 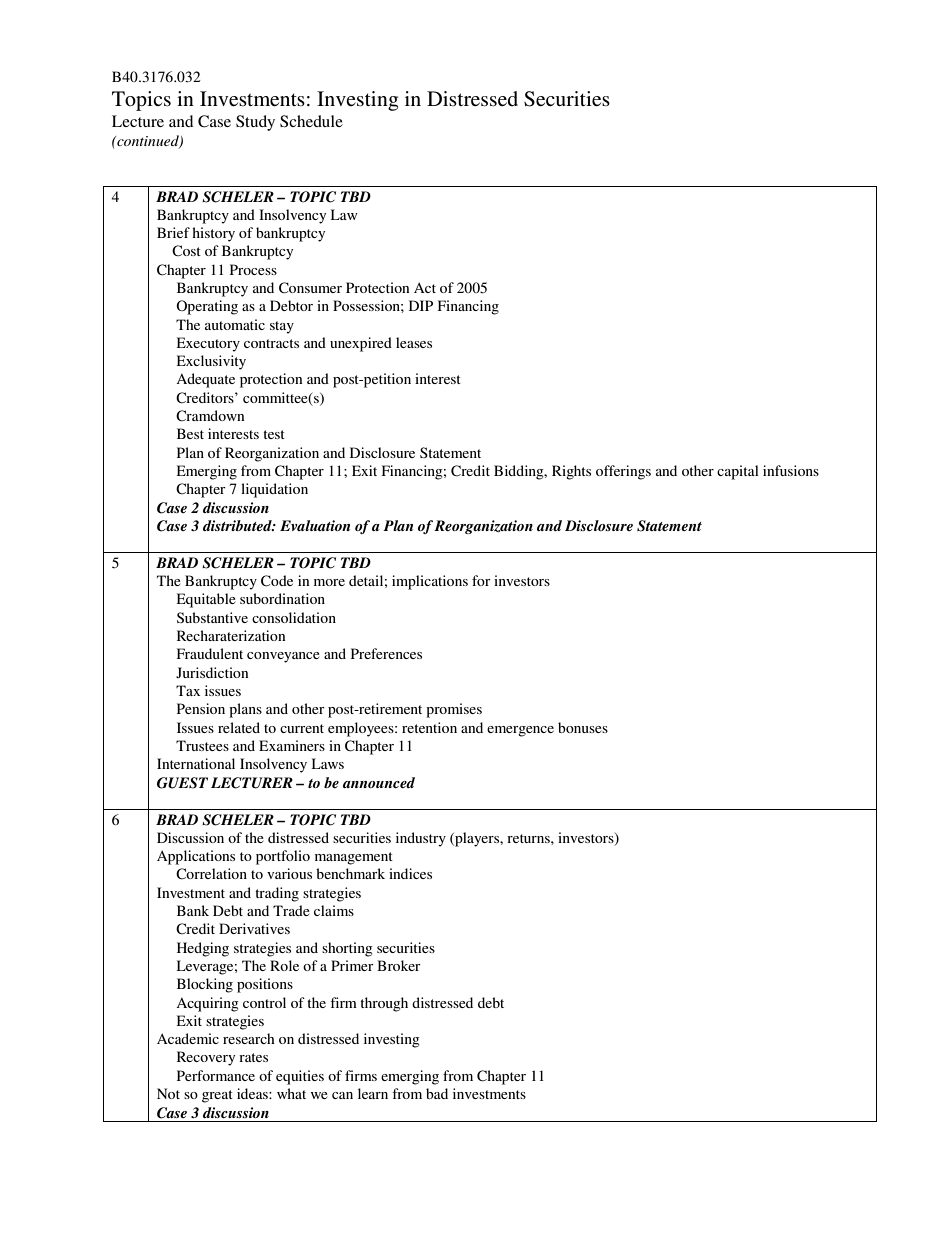 What do you see at coordinates (211, 874) in the image?
I see `Correlation` at bounding box center [211, 874].
